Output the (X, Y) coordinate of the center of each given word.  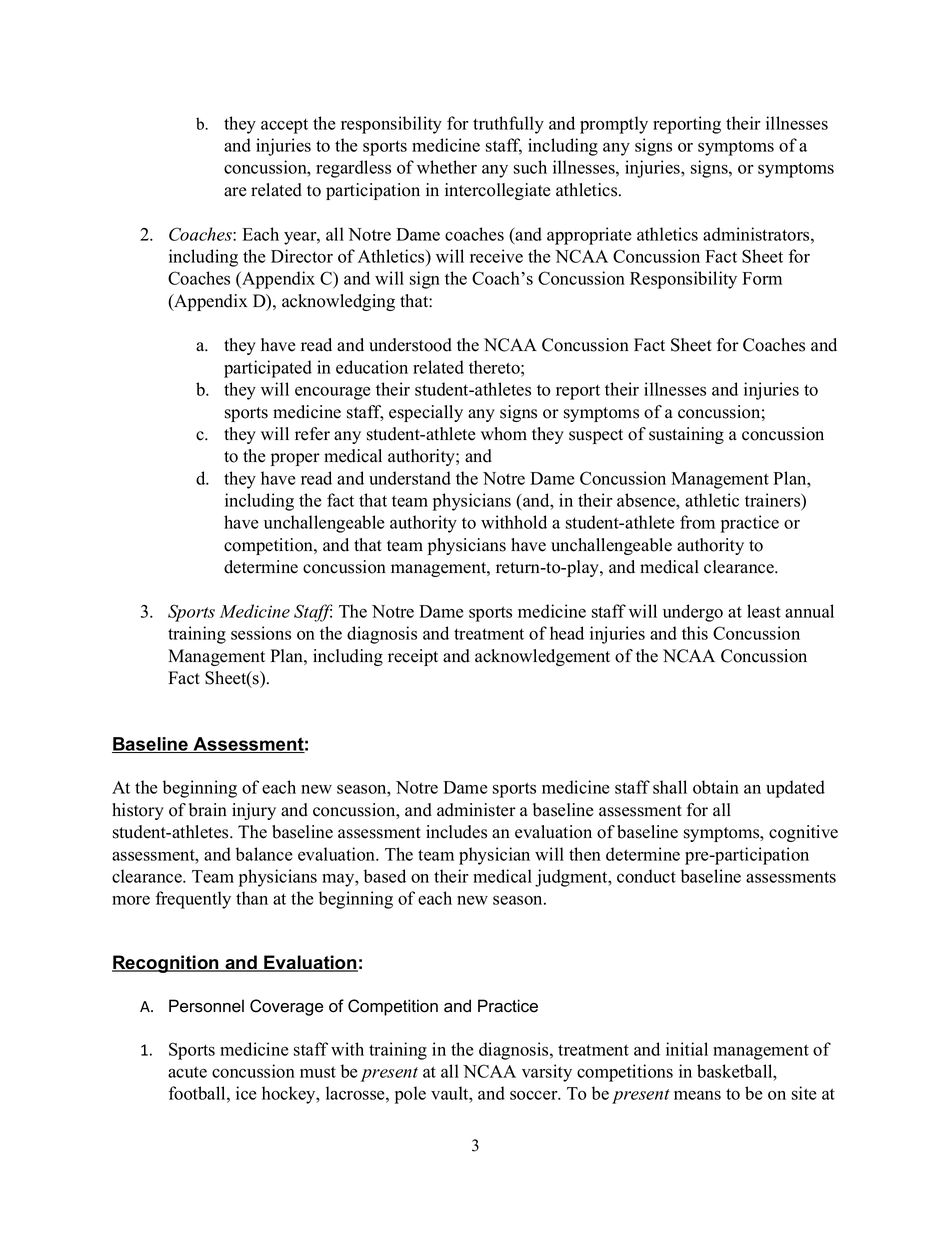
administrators (756, 234)
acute (187, 1072)
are (235, 192)
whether (447, 167)
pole (410, 1095)
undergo (693, 613)
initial (687, 1049)
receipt (413, 657)
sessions (261, 633)
